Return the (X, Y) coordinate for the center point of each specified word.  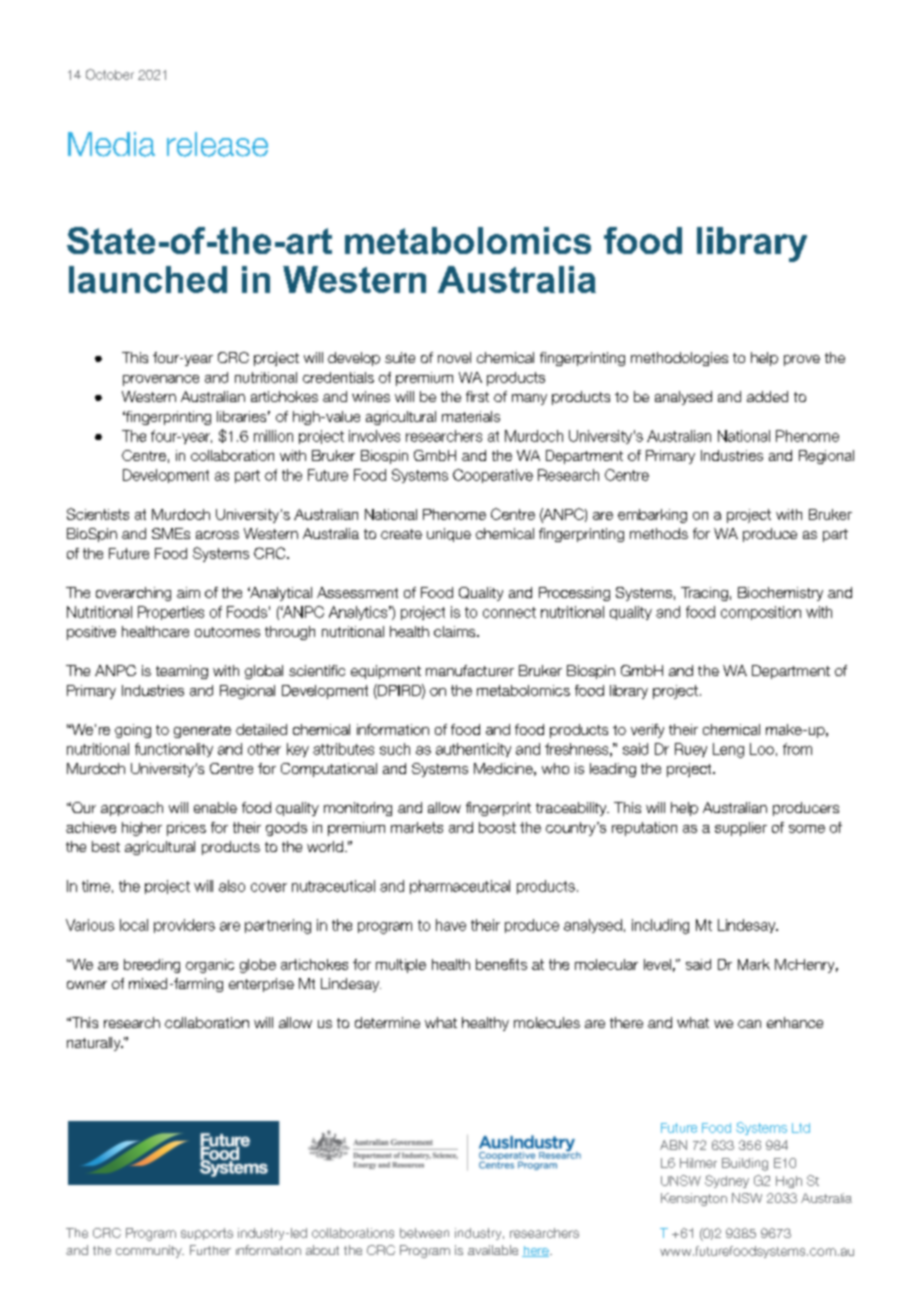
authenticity (473, 750)
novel (454, 357)
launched (148, 279)
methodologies (679, 359)
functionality (174, 750)
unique (449, 535)
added (767, 396)
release (217, 144)
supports (207, 1234)
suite (400, 357)
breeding (152, 966)
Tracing (704, 594)
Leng (728, 750)
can (749, 1024)
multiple (401, 966)
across (217, 535)
